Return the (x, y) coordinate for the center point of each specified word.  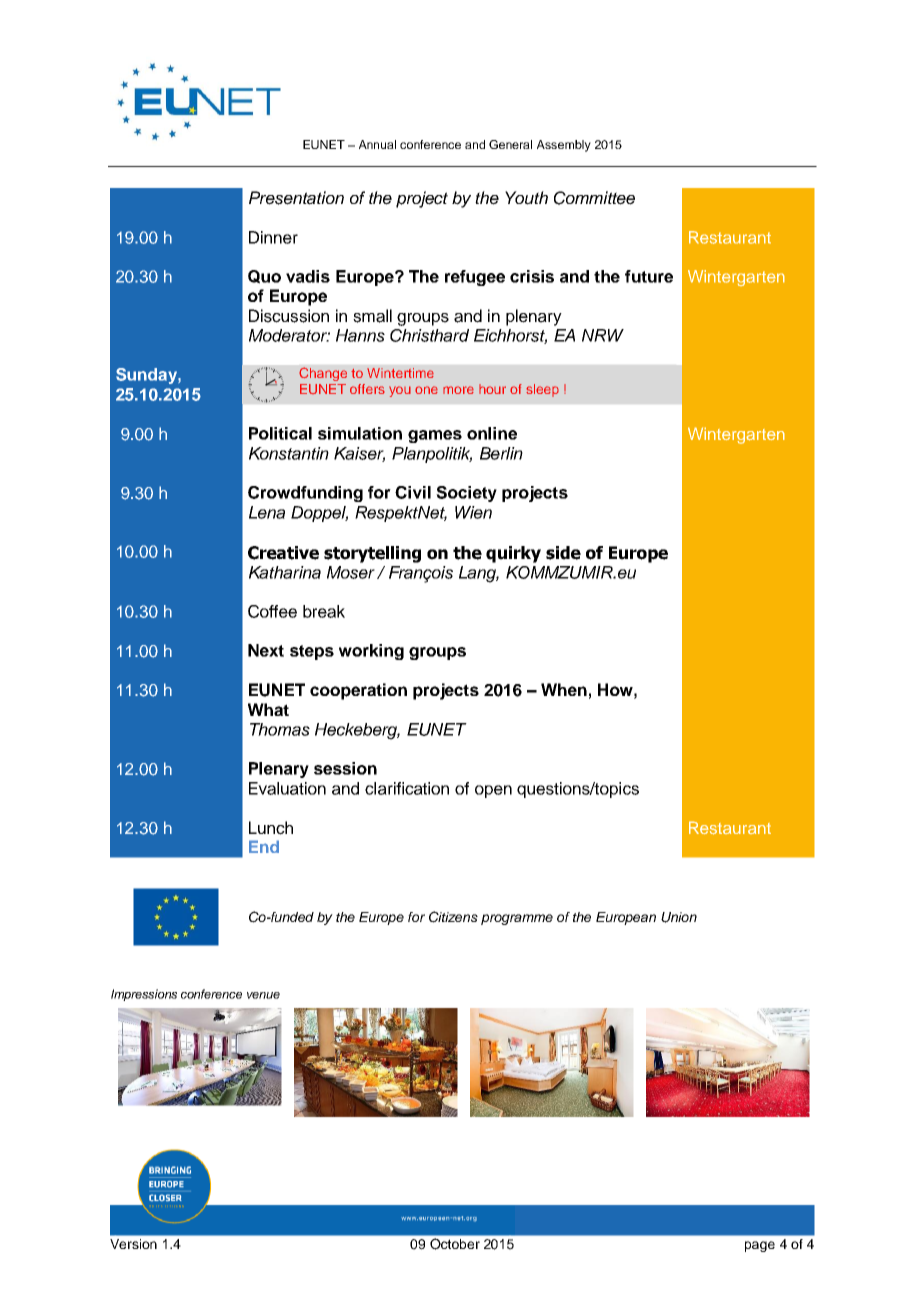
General (510, 144)
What (268, 709)
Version (133, 1244)
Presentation (296, 198)
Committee (594, 198)
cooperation (358, 691)
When (564, 689)
